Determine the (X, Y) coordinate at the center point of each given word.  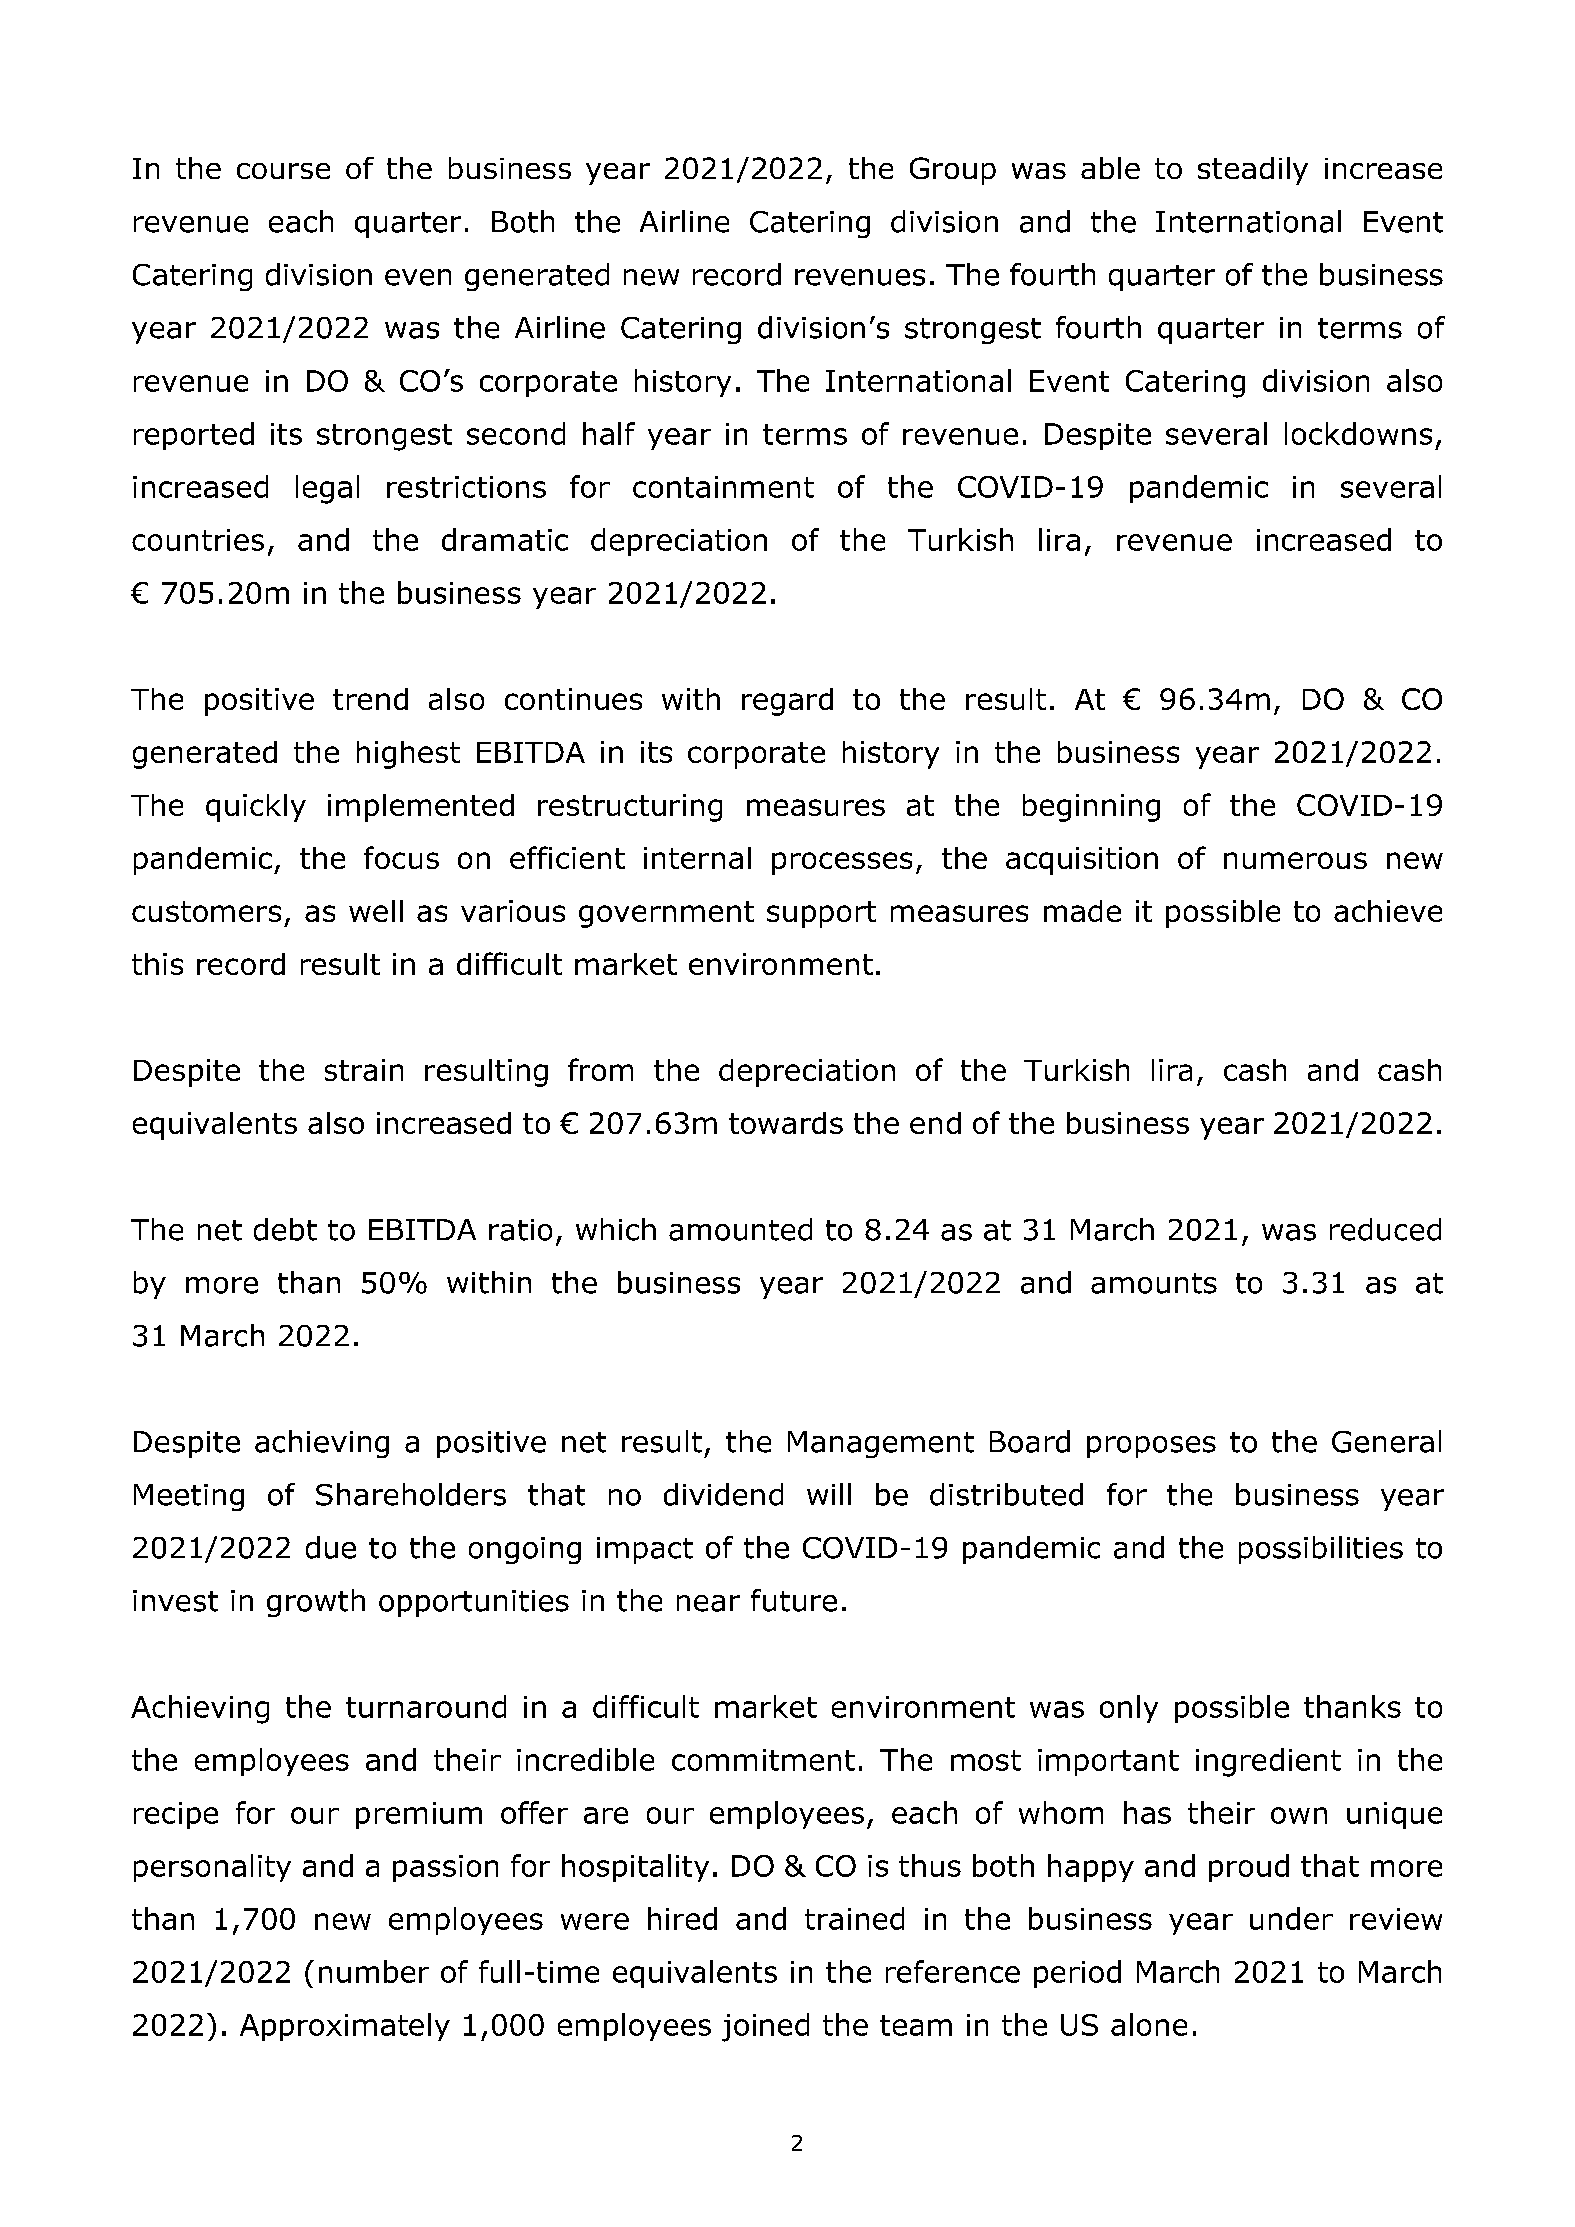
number (374, 1971)
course (283, 171)
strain (364, 1070)
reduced (1385, 1229)
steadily (1253, 171)
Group (953, 171)
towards (786, 1123)
